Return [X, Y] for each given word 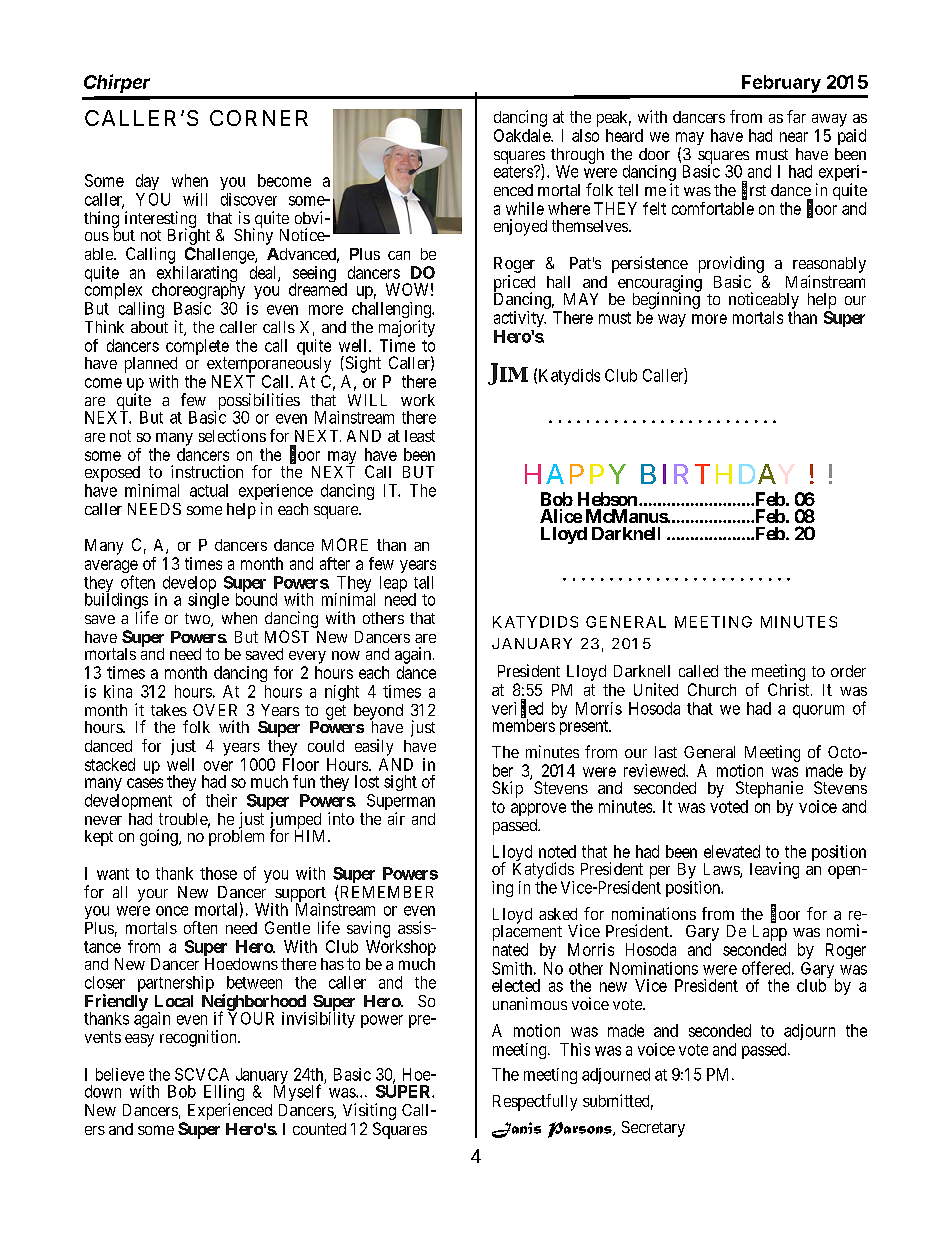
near [794, 137]
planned [151, 365]
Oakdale [523, 135]
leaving [774, 870]
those [218, 873]
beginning [666, 300]
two [198, 620]
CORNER [259, 118]
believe [120, 1074]
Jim [508, 374]
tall [423, 582]
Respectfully [535, 1102]
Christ [790, 689]
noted [557, 851]
